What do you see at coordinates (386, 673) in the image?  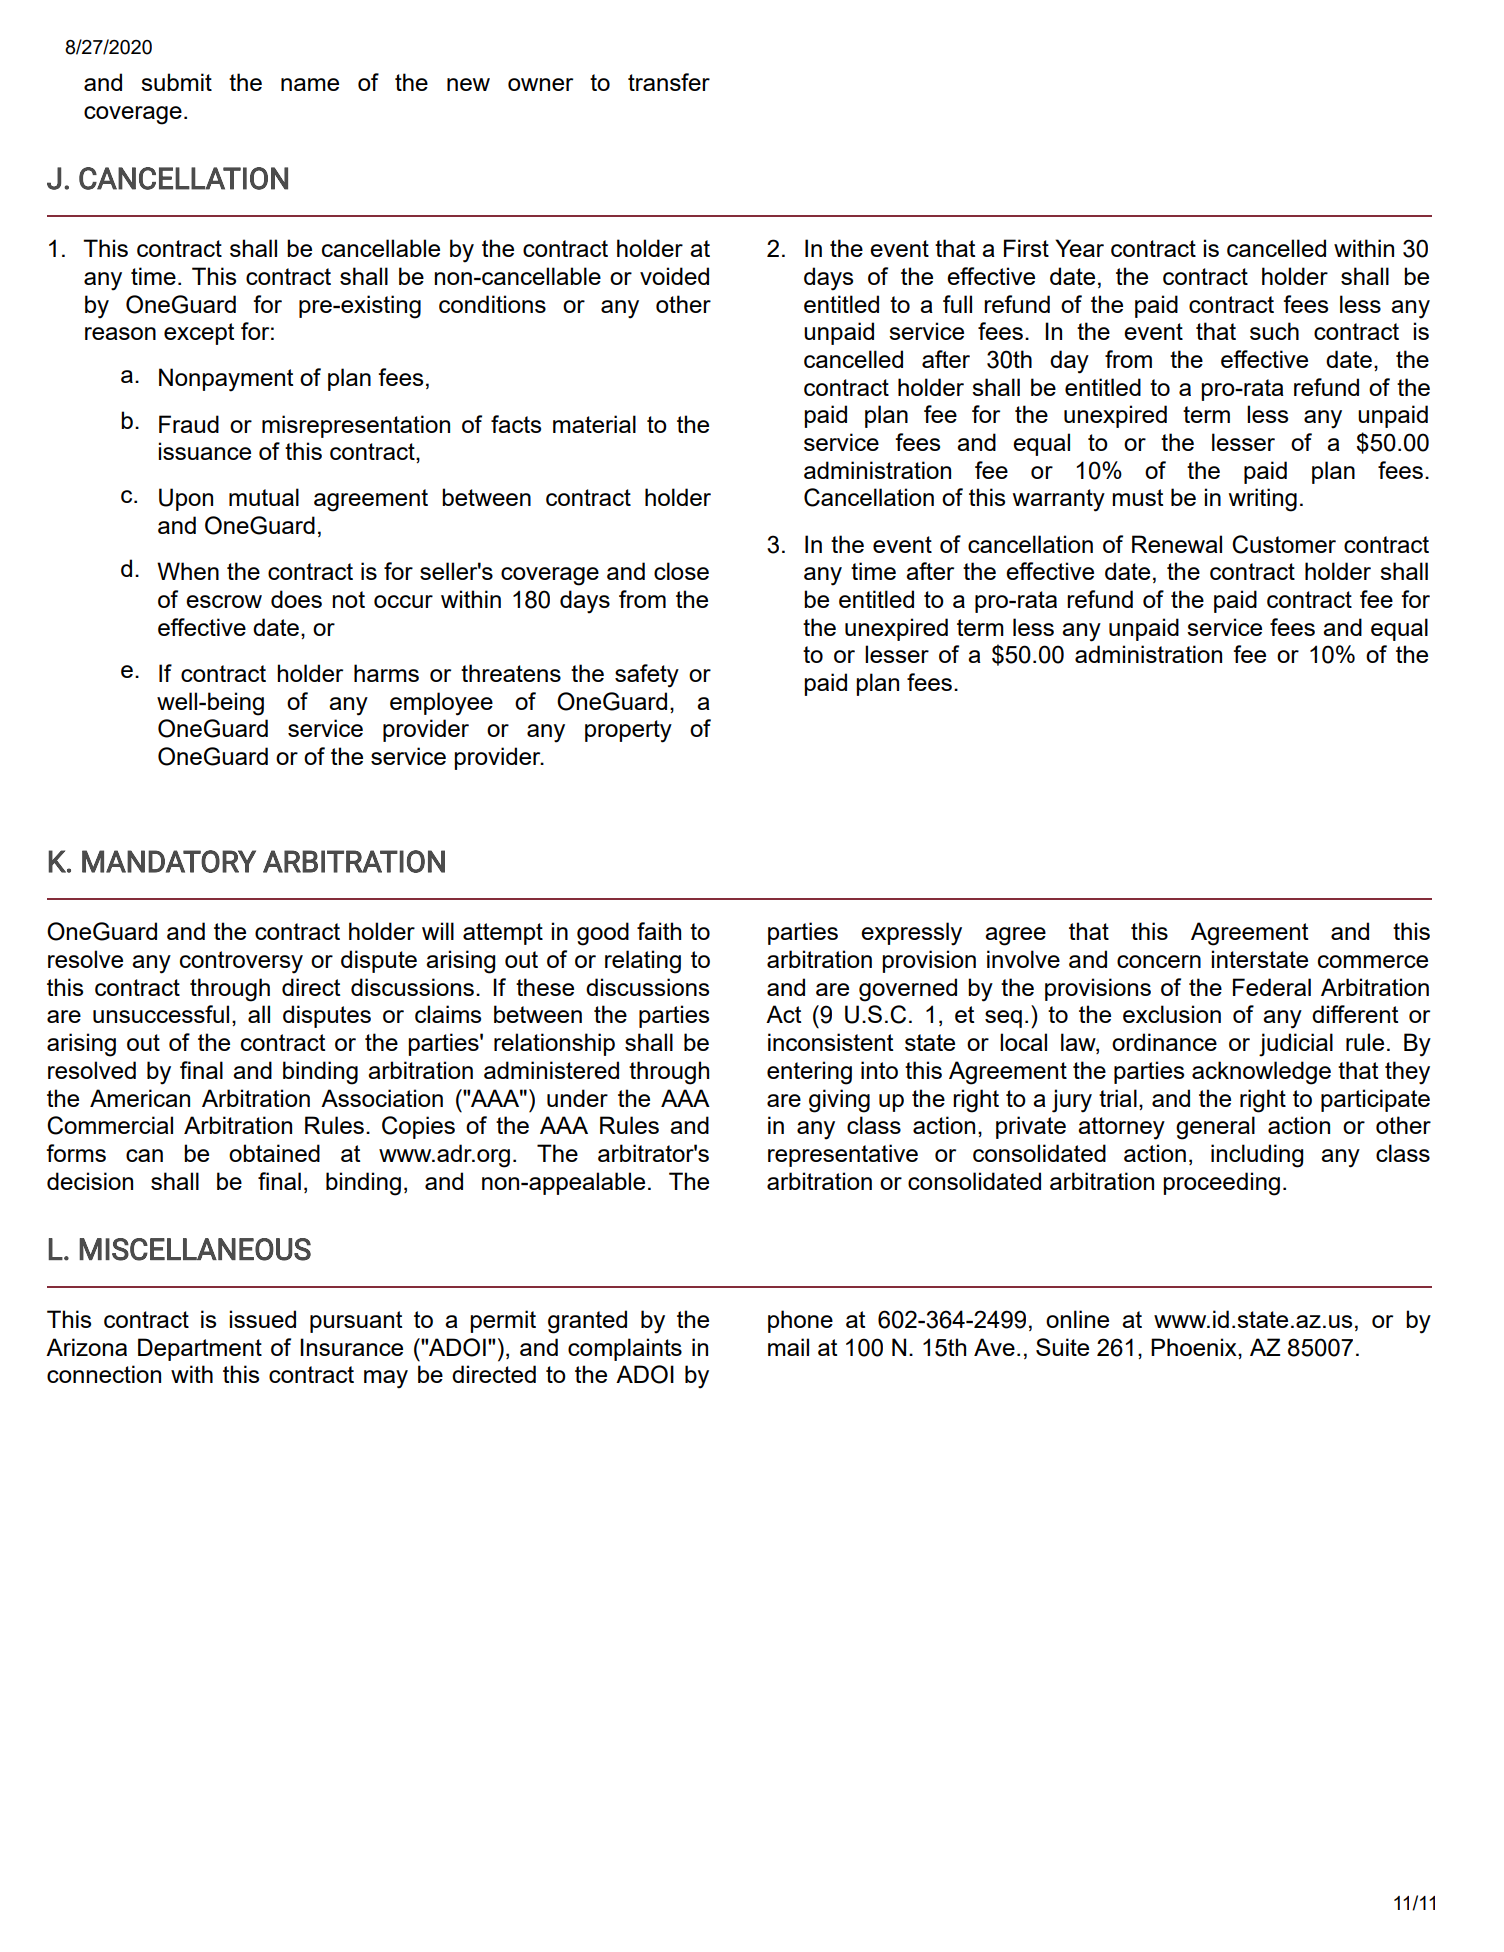 I see `harms` at bounding box center [386, 673].
